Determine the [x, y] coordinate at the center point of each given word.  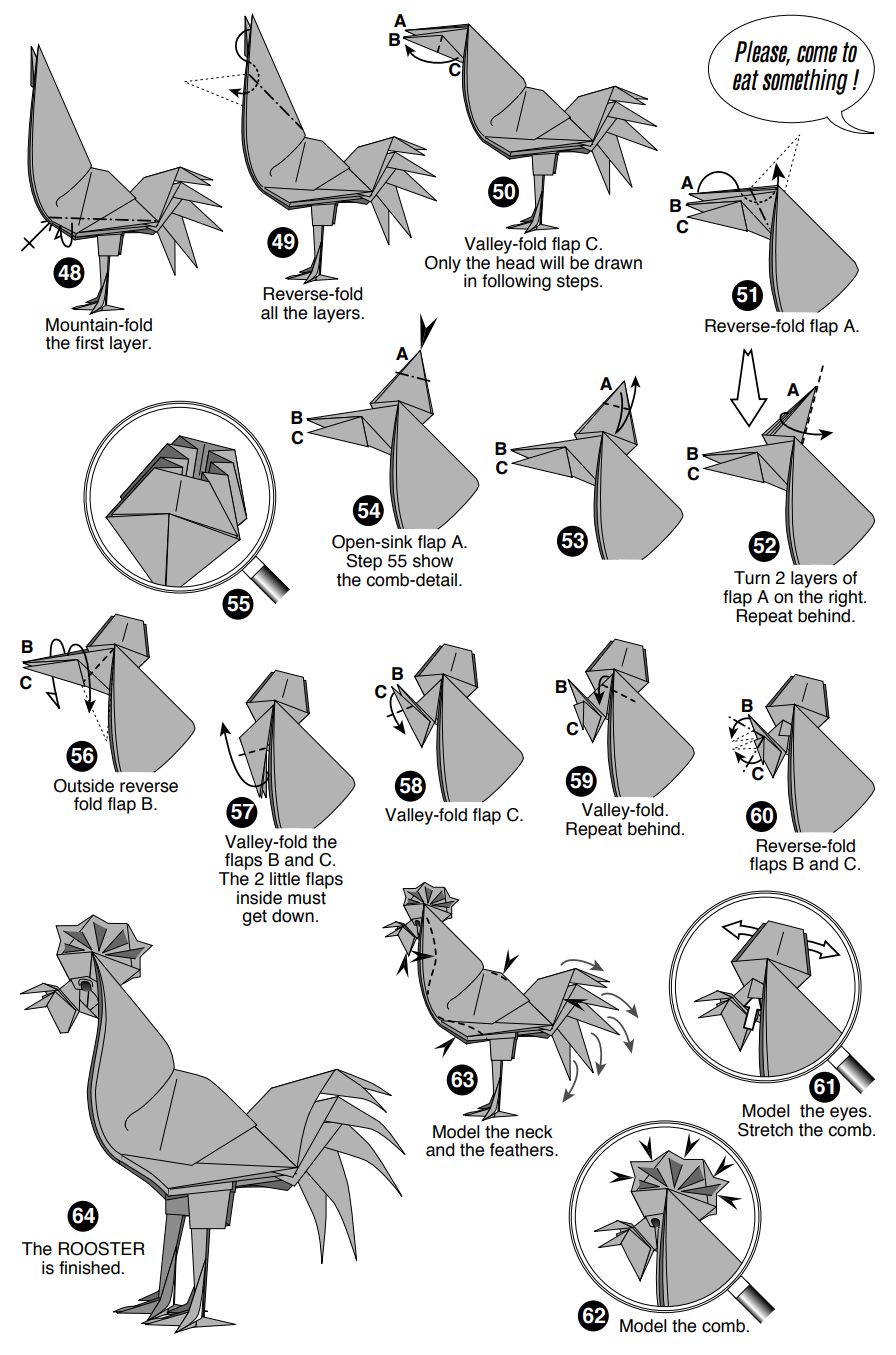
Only [443, 264]
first [89, 343]
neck [534, 1132]
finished [90, 1268]
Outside [84, 786]
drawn [618, 263]
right [847, 598]
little [285, 879]
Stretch [765, 1130]
